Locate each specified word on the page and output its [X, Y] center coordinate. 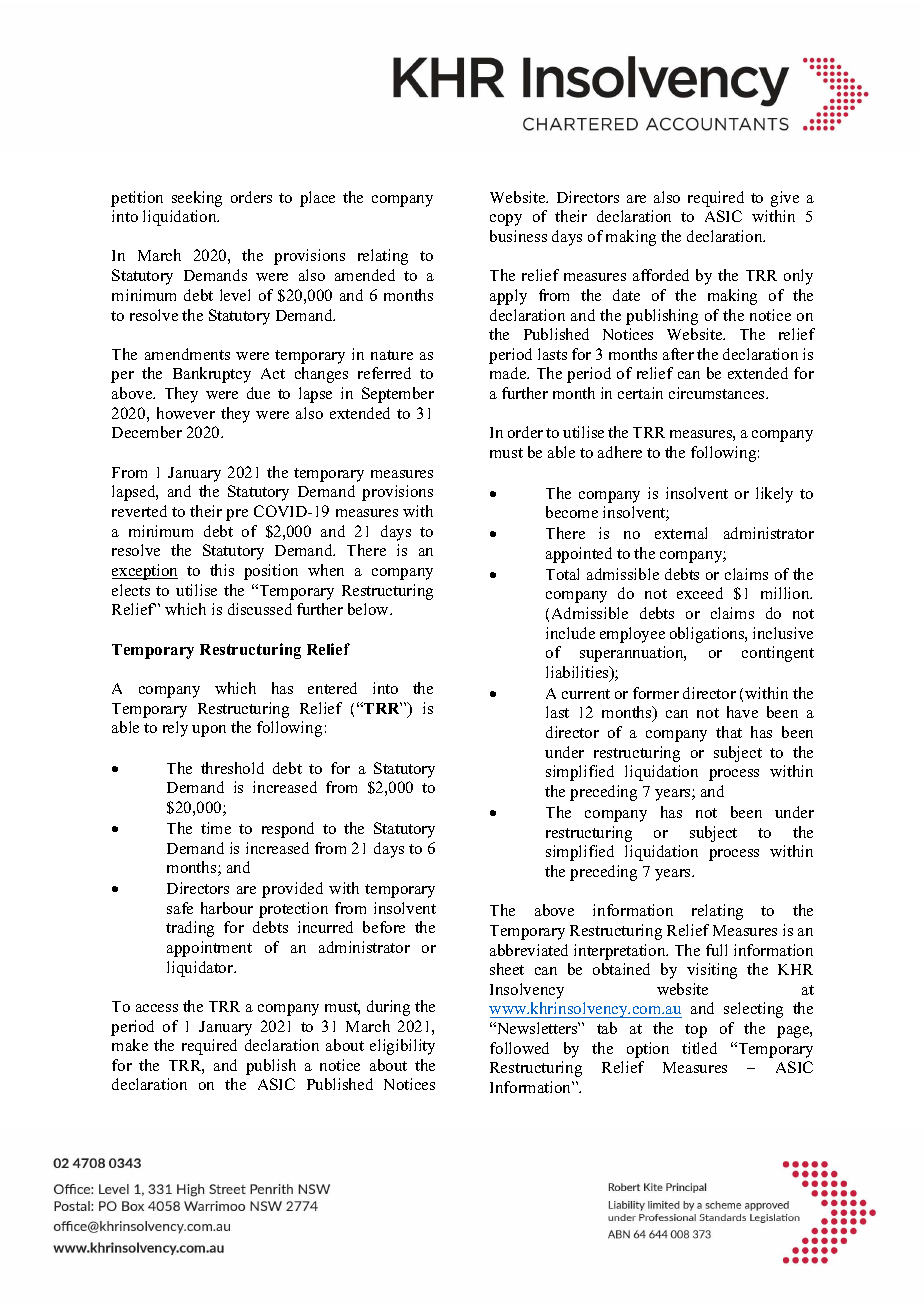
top [696, 1031]
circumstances [718, 393]
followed [519, 1048]
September [398, 395]
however [186, 413]
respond [288, 830]
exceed [700, 593]
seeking [197, 199]
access [157, 1008]
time [216, 828]
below [370, 609]
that [729, 732]
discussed [260, 609]
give [785, 199]
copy [506, 220]
